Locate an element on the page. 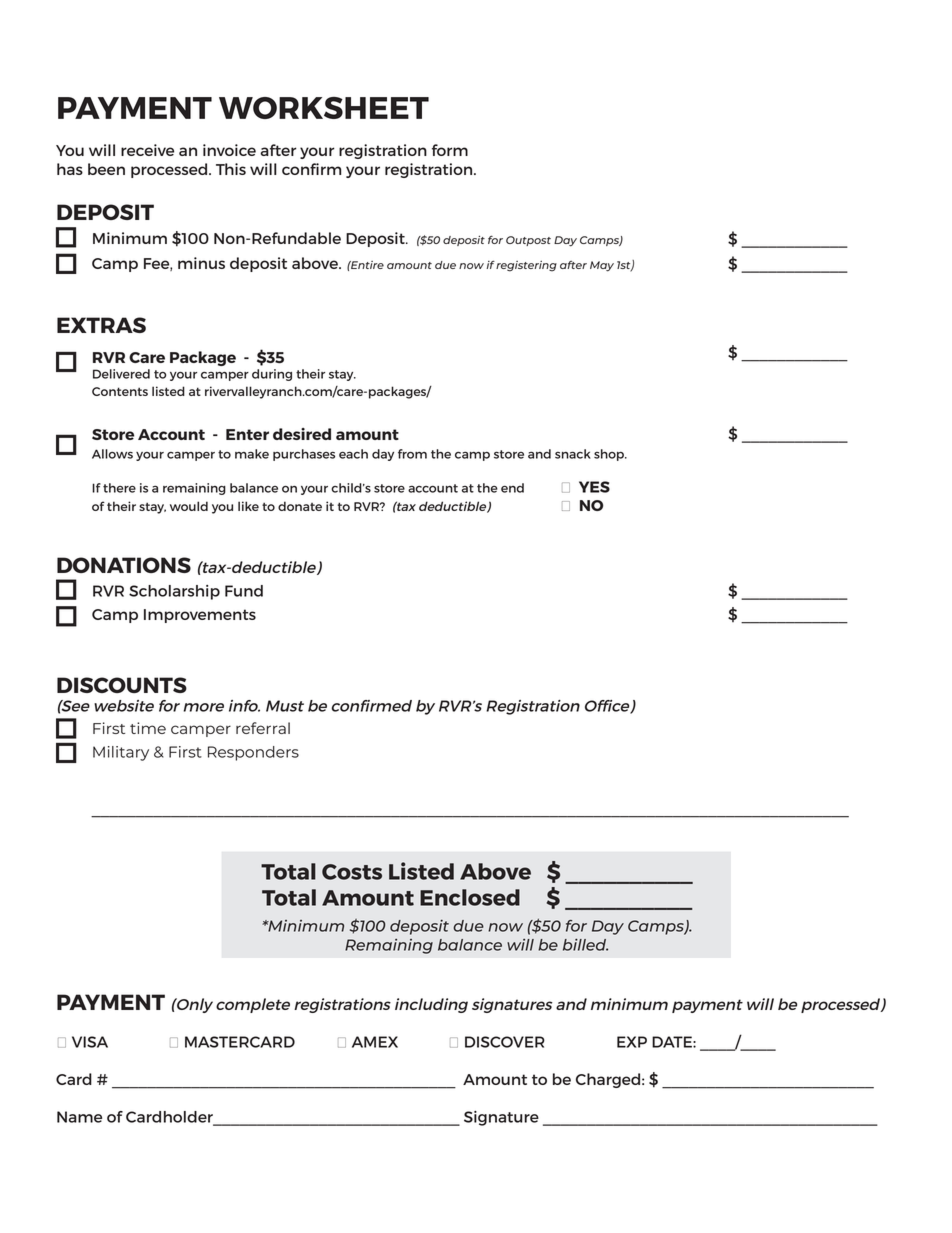  Enclosed is located at coordinates (470, 897).
